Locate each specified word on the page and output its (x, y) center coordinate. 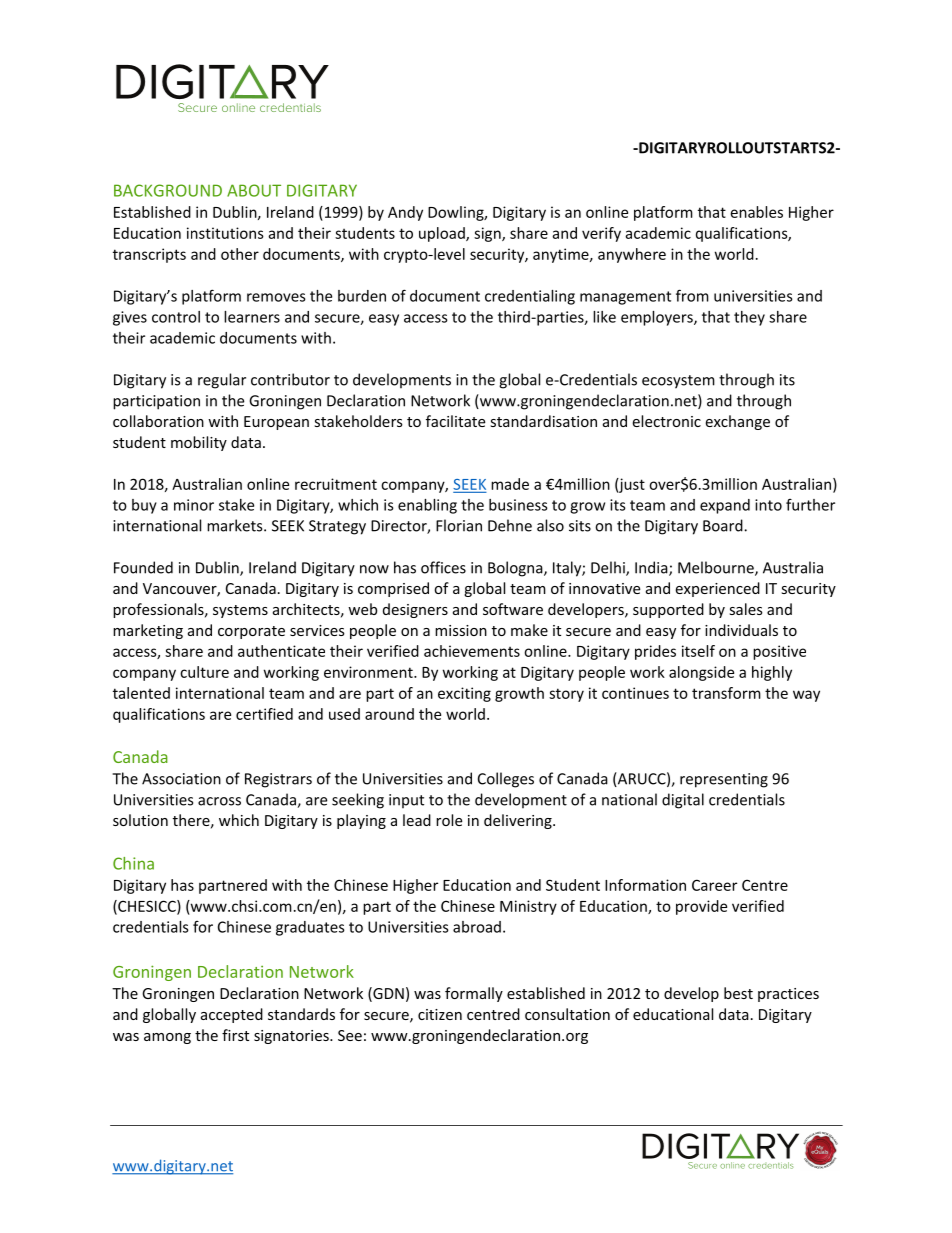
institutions (225, 233)
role (449, 820)
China (133, 863)
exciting (464, 694)
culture (204, 672)
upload (443, 234)
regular (222, 381)
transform (726, 693)
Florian (459, 525)
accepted (232, 1015)
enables (757, 212)
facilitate (455, 421)
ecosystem (678, 382)
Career (714, 885)
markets (236, 525)
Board (724, 525)
